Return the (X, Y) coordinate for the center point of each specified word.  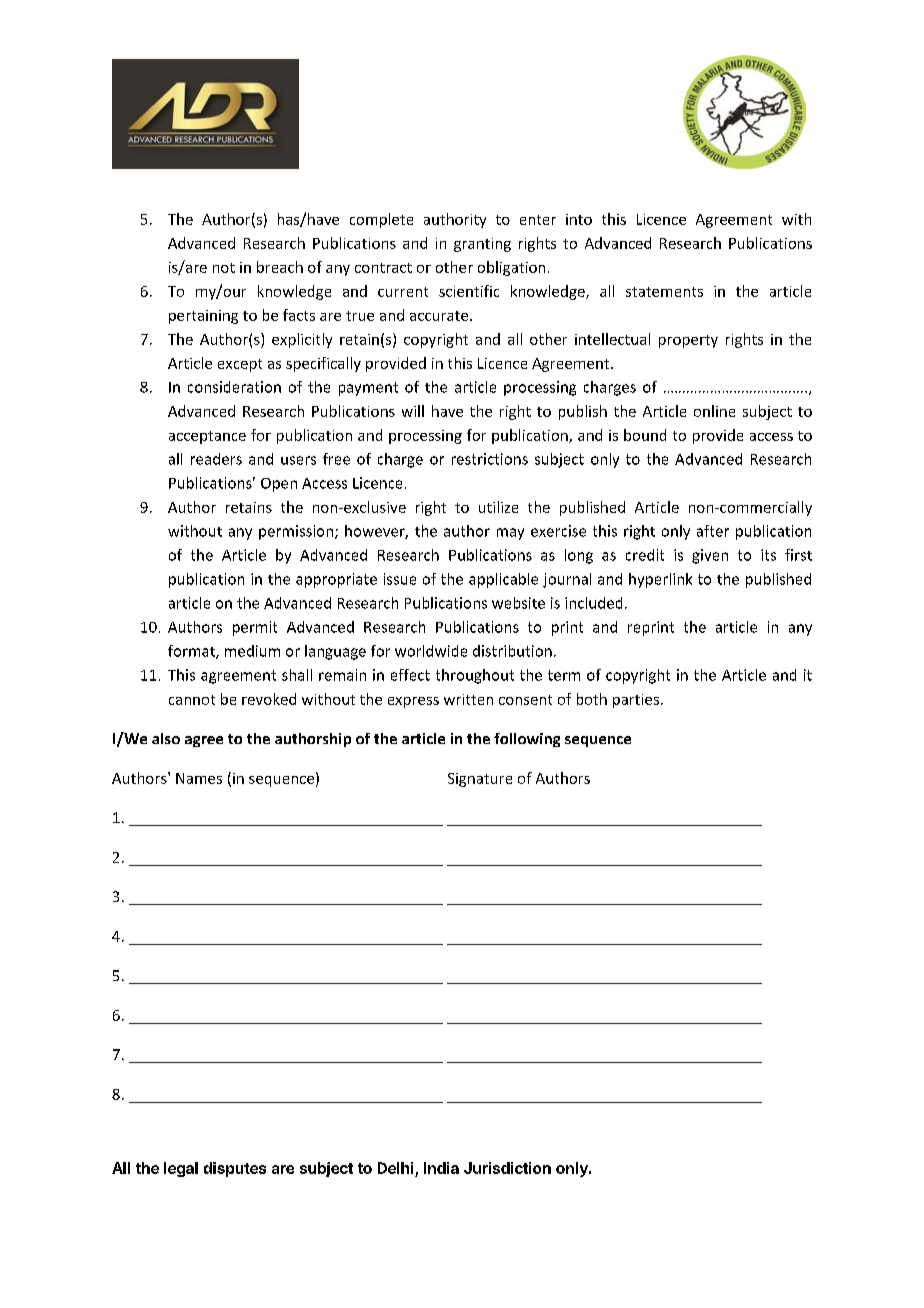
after (713, 531)
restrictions (490, 459)
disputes (235, 1169)
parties (636, 701)
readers (216, 459)
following (527, 740)
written (468, 699)
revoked (269, 699)
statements (664, 292)
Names (199, 778)
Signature (480, 780)
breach (280, 267)
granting (482, 245)
